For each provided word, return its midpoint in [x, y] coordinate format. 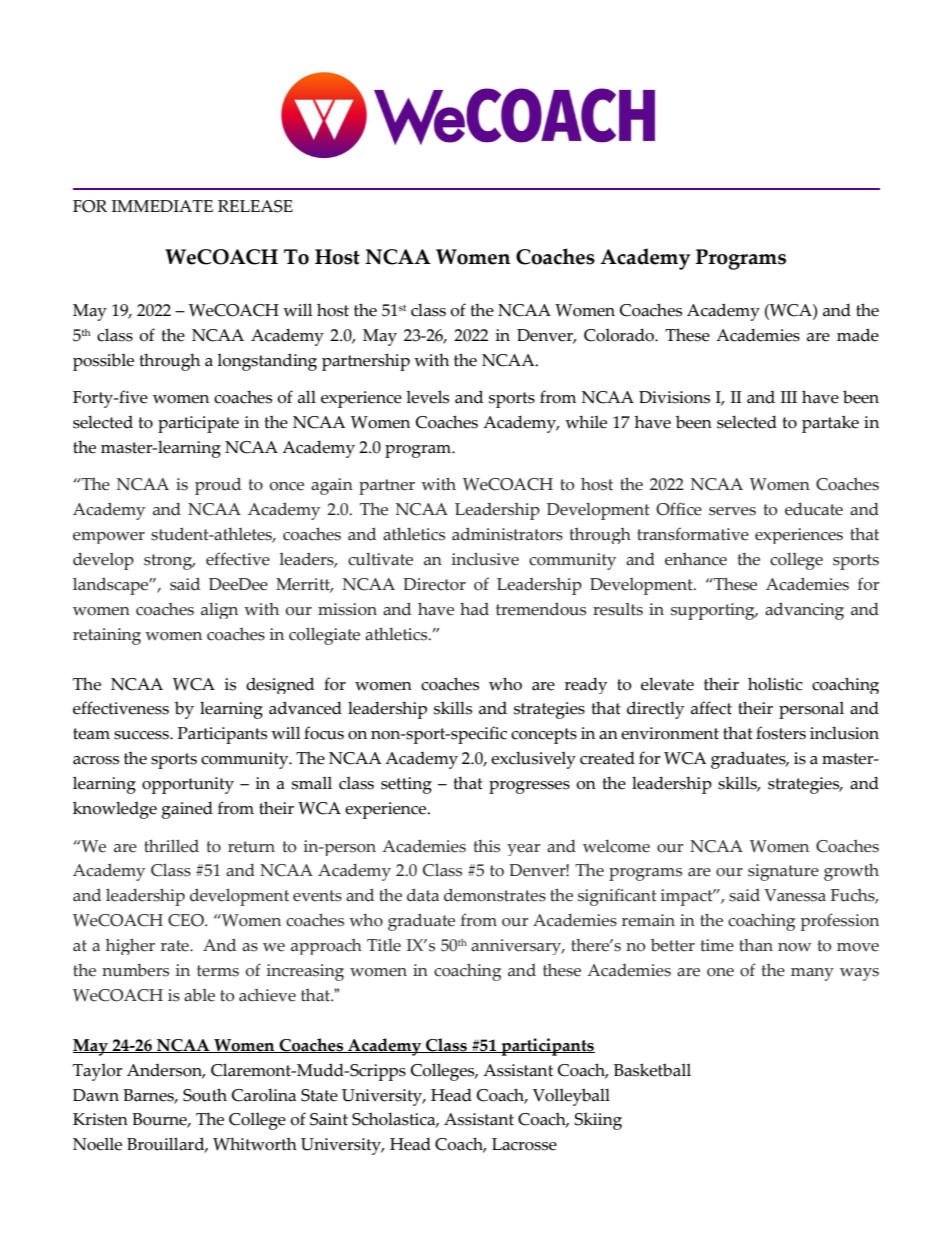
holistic [775, 684]
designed [280, 685]
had [474, 609]
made [858, 335]
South [205, 1095]
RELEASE [255, 206]
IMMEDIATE [162, 206]
